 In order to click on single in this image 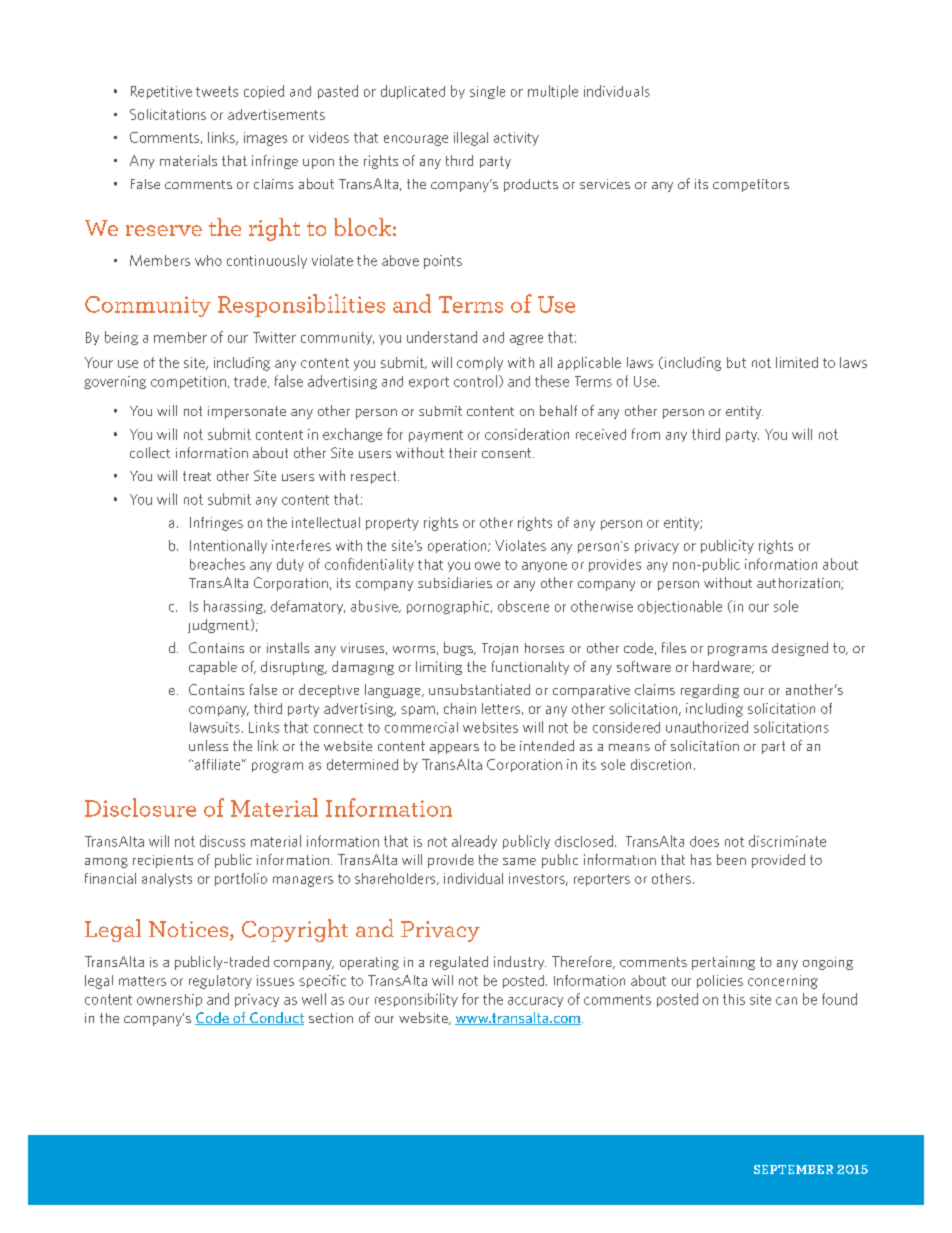, I will do `click(487, 92)`.
